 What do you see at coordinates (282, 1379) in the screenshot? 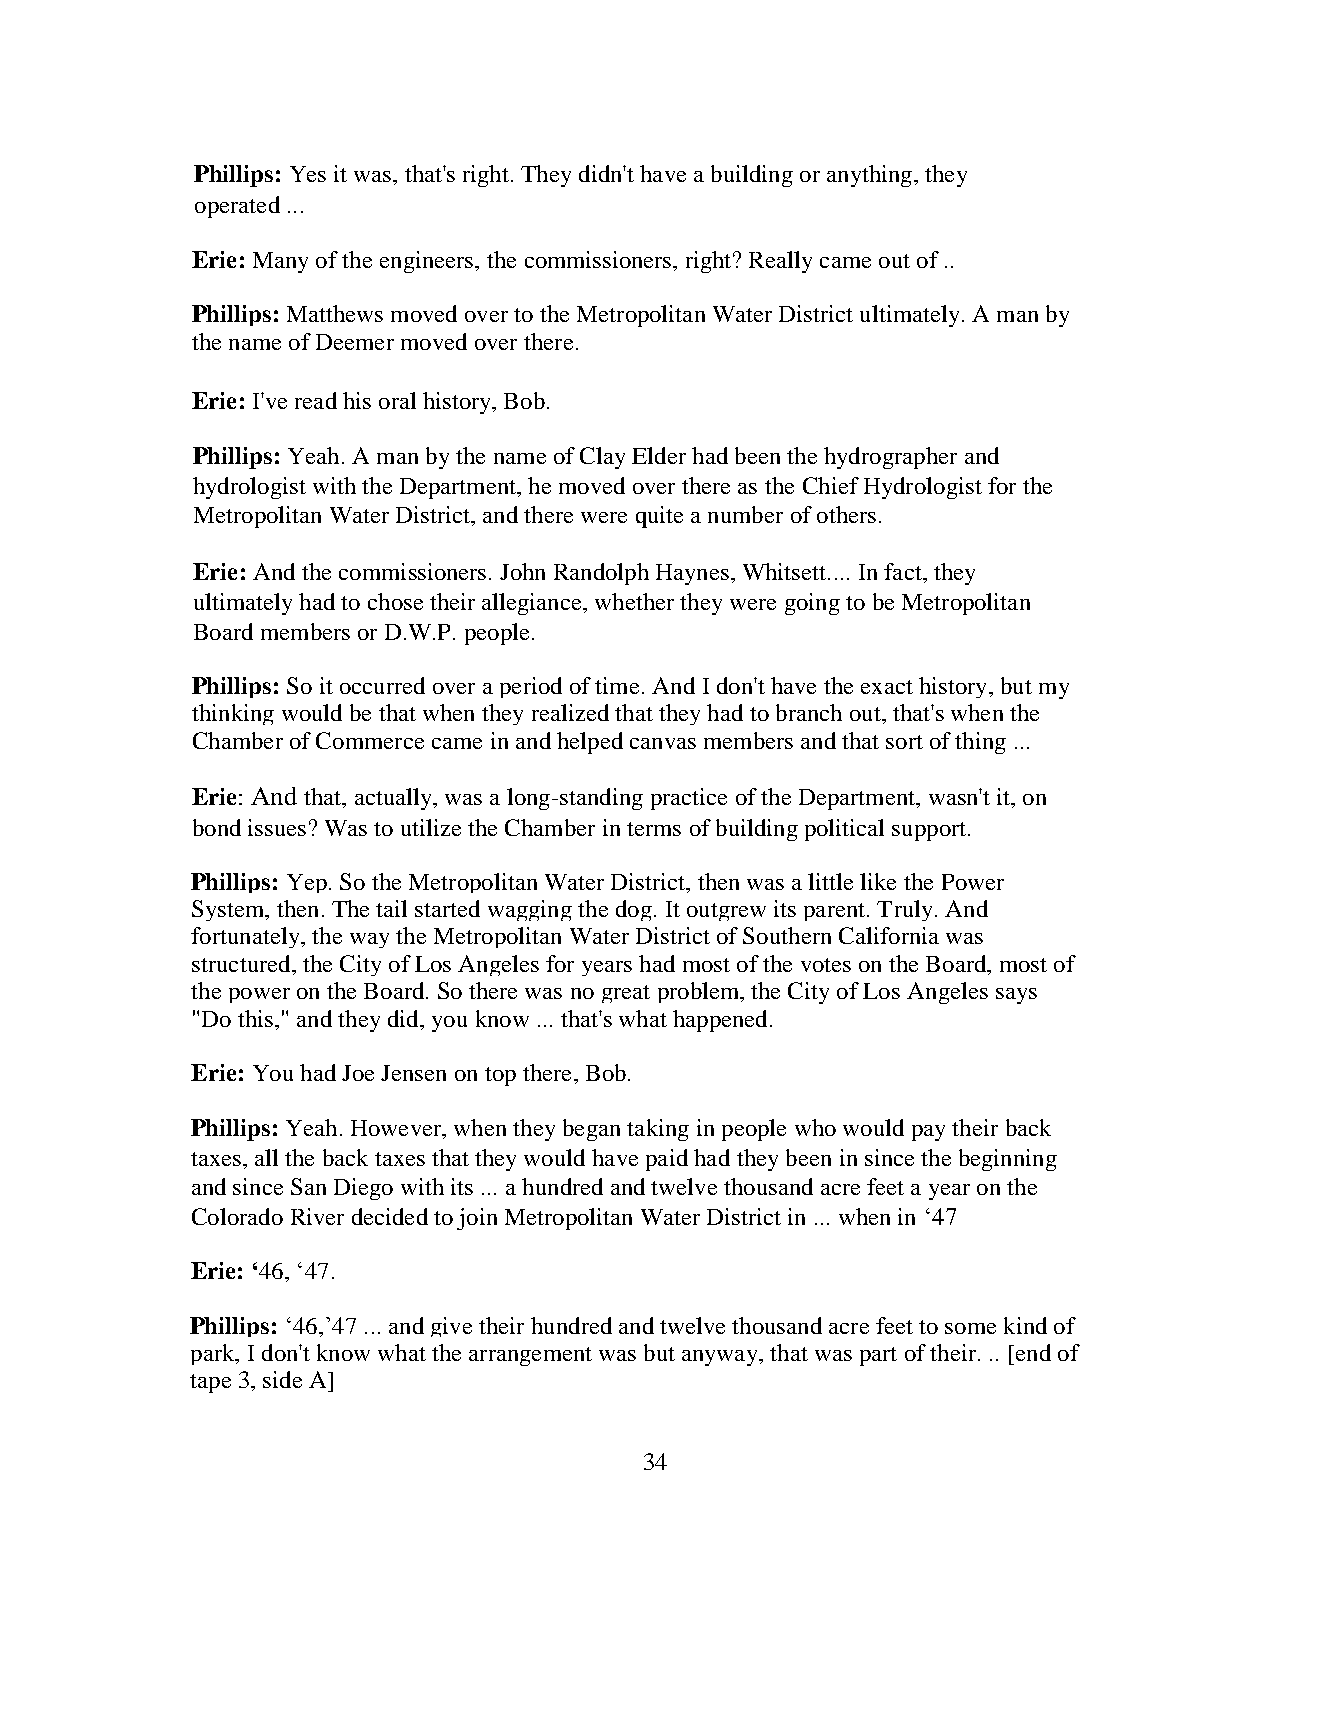
I see `side` at bounding box center [282, 1379].
